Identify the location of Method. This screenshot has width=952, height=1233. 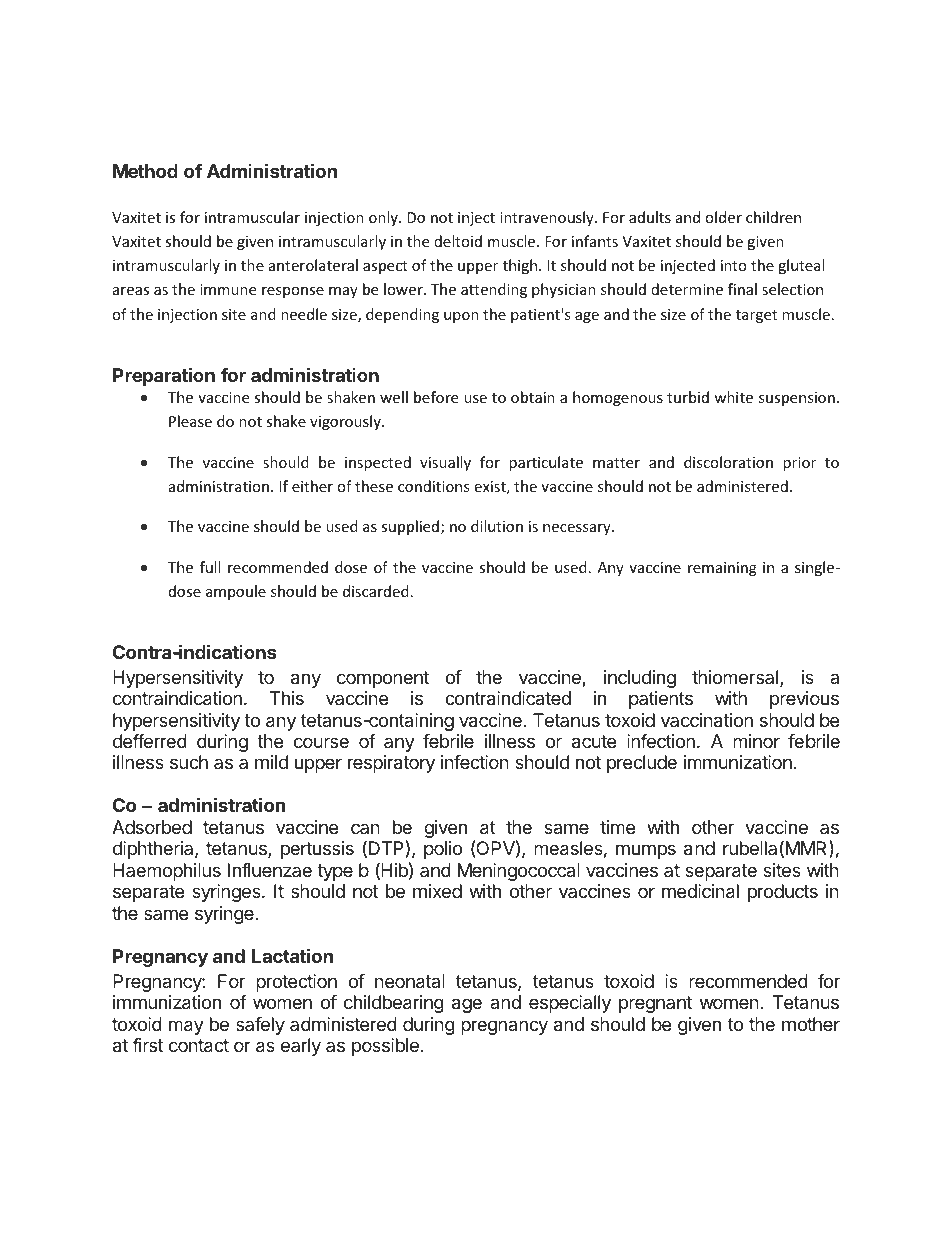
(145, 171).
